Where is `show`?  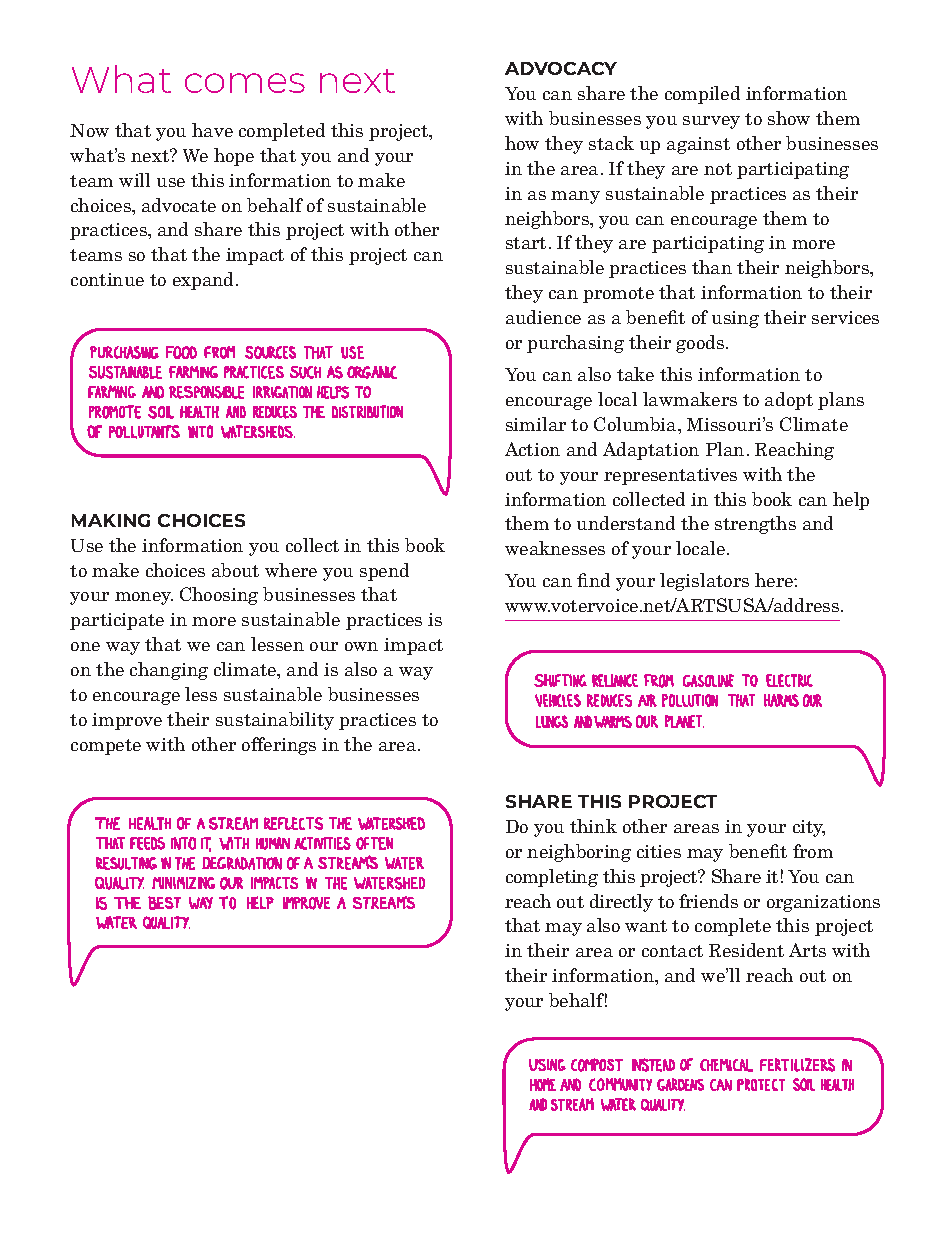
show is located at coordinates (789, 118).
